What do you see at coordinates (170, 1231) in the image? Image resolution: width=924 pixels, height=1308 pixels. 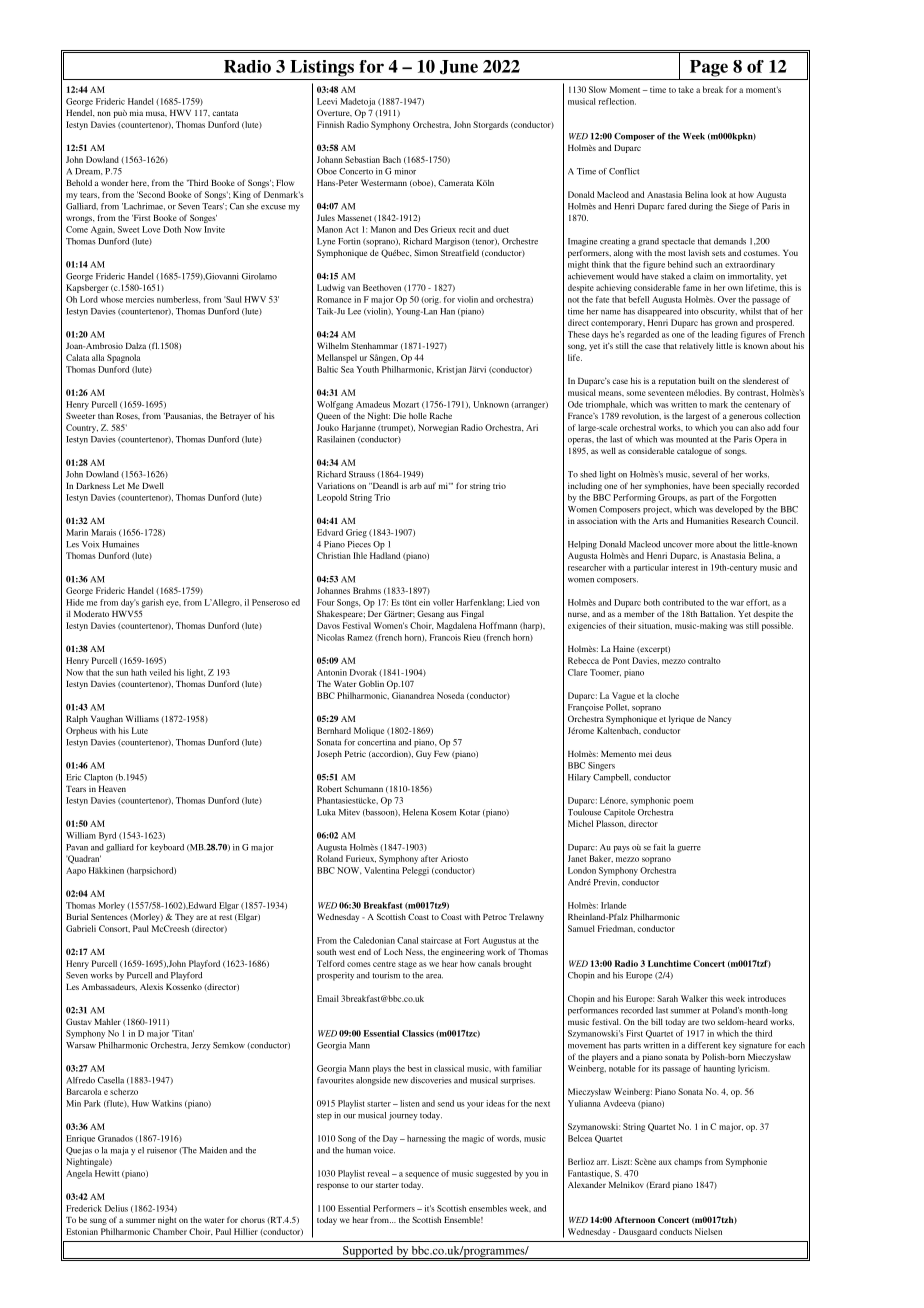 I see `Chamber` at bounding box center [170, 1231].
